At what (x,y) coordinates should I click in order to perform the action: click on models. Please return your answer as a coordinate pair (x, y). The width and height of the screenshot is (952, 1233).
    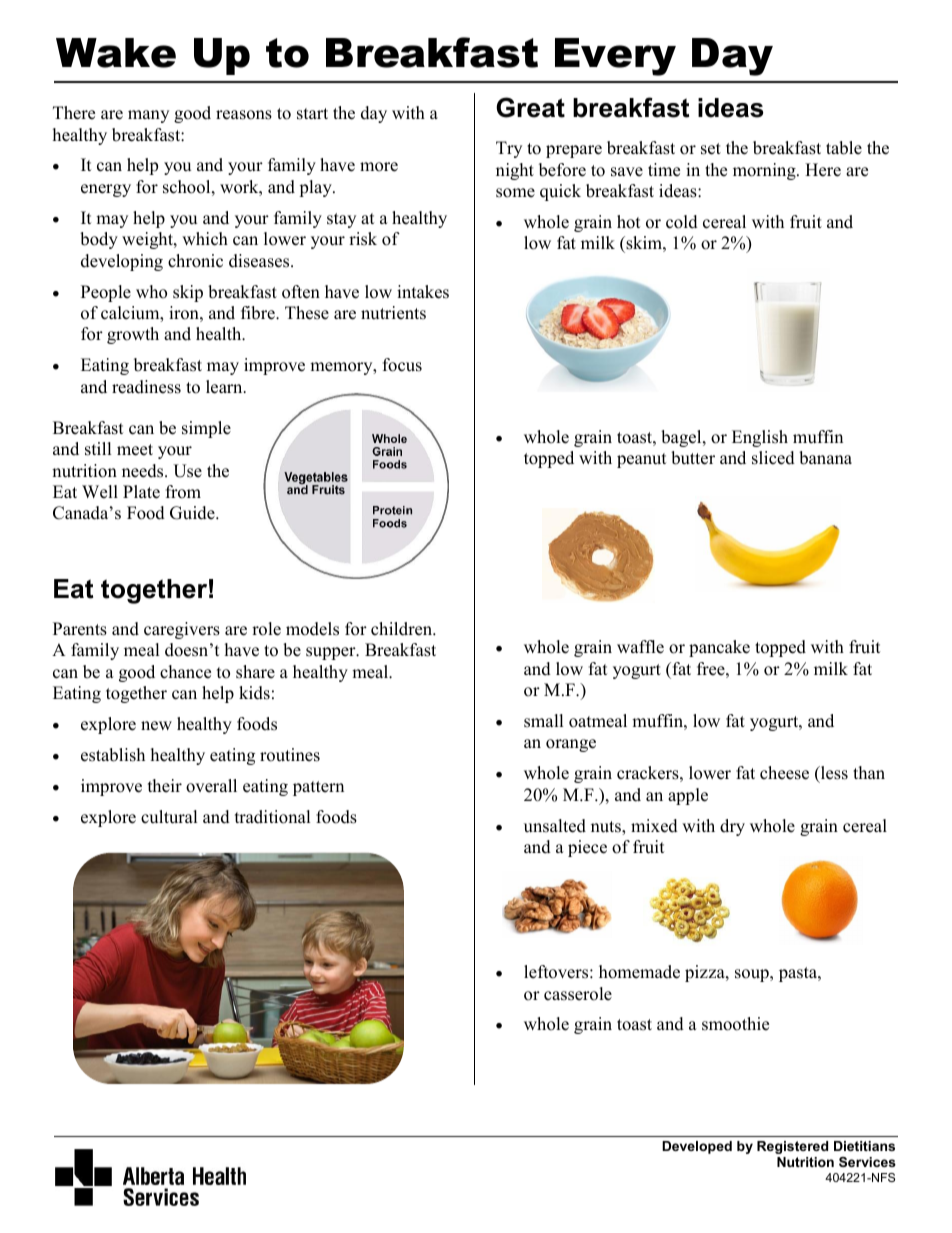
    Looking at the image, I should click on (312, 629).
